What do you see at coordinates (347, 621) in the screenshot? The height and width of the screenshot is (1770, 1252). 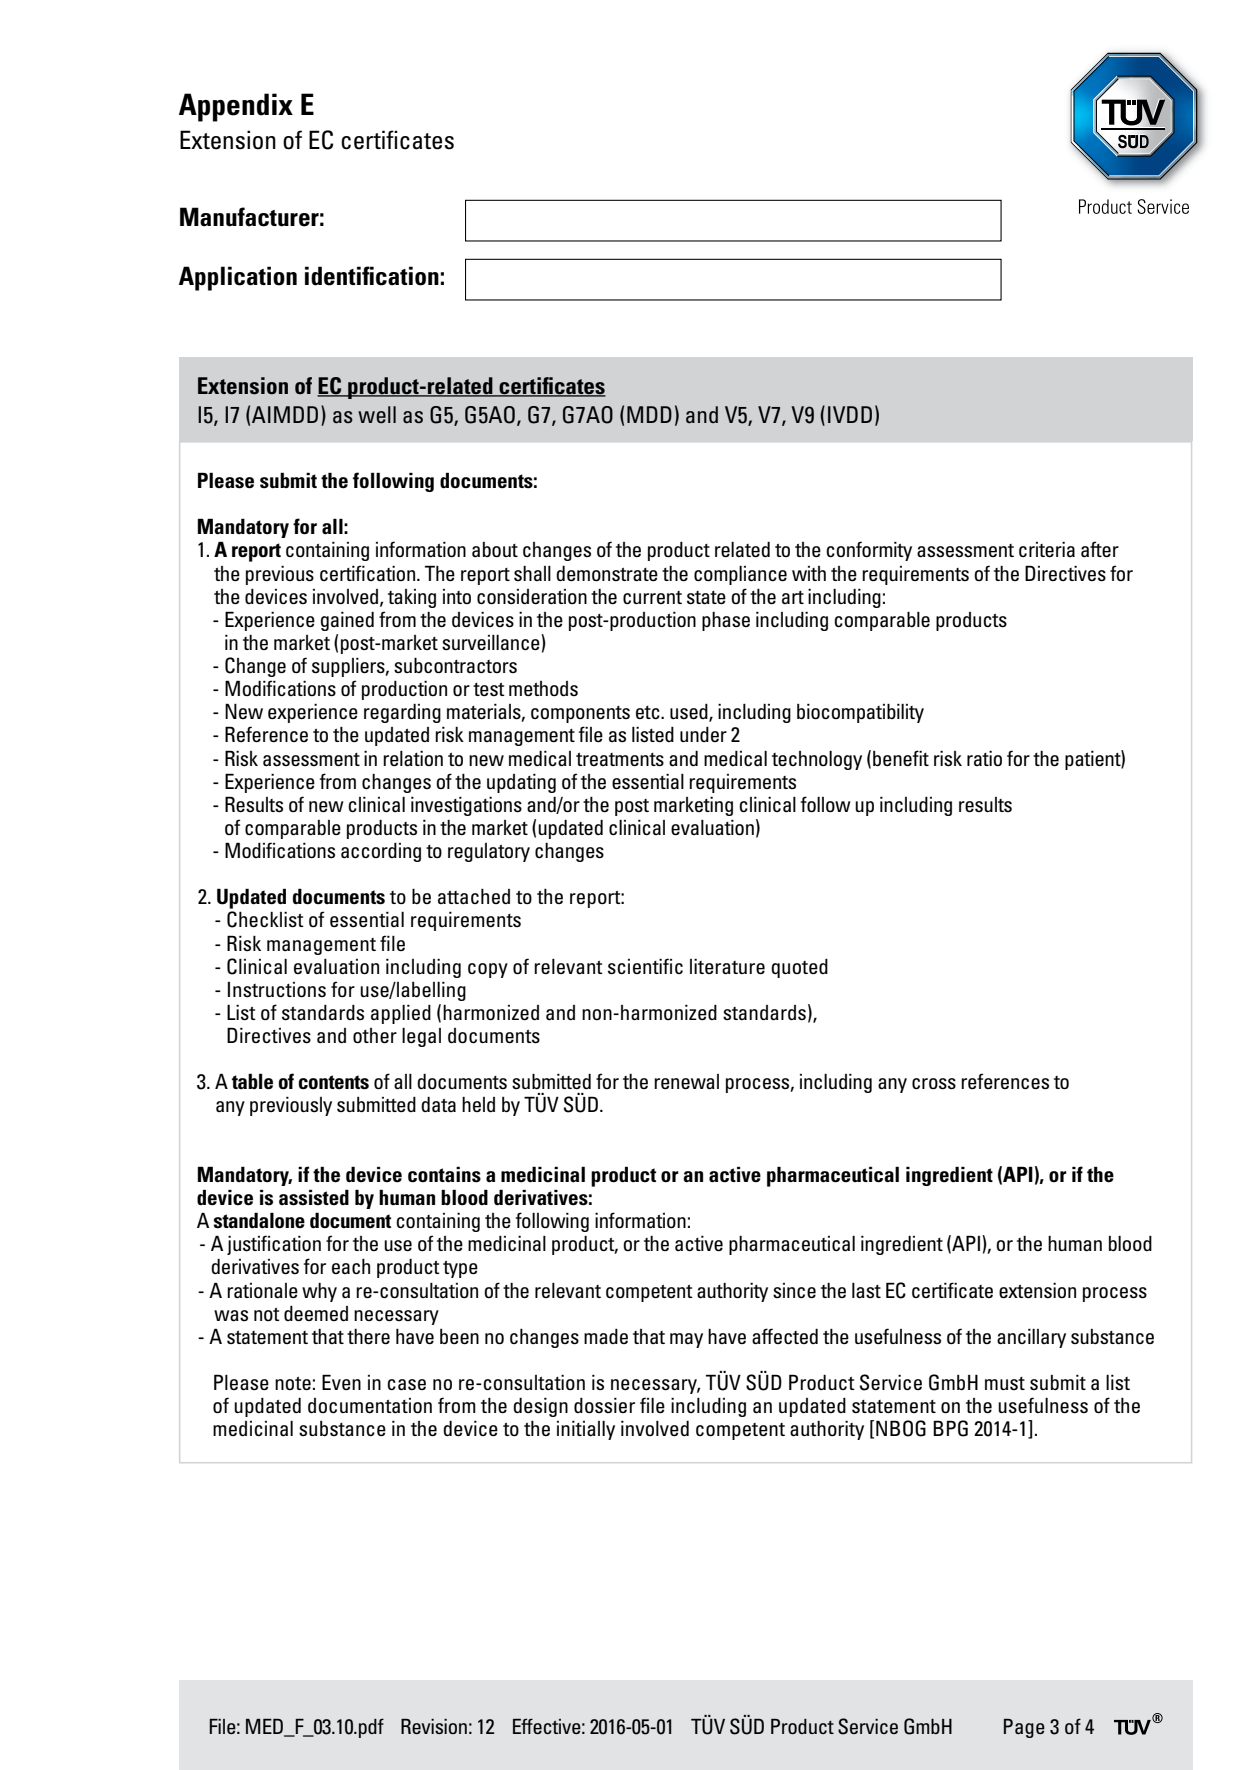 I see `gained` at bounding box center [347, 621].
